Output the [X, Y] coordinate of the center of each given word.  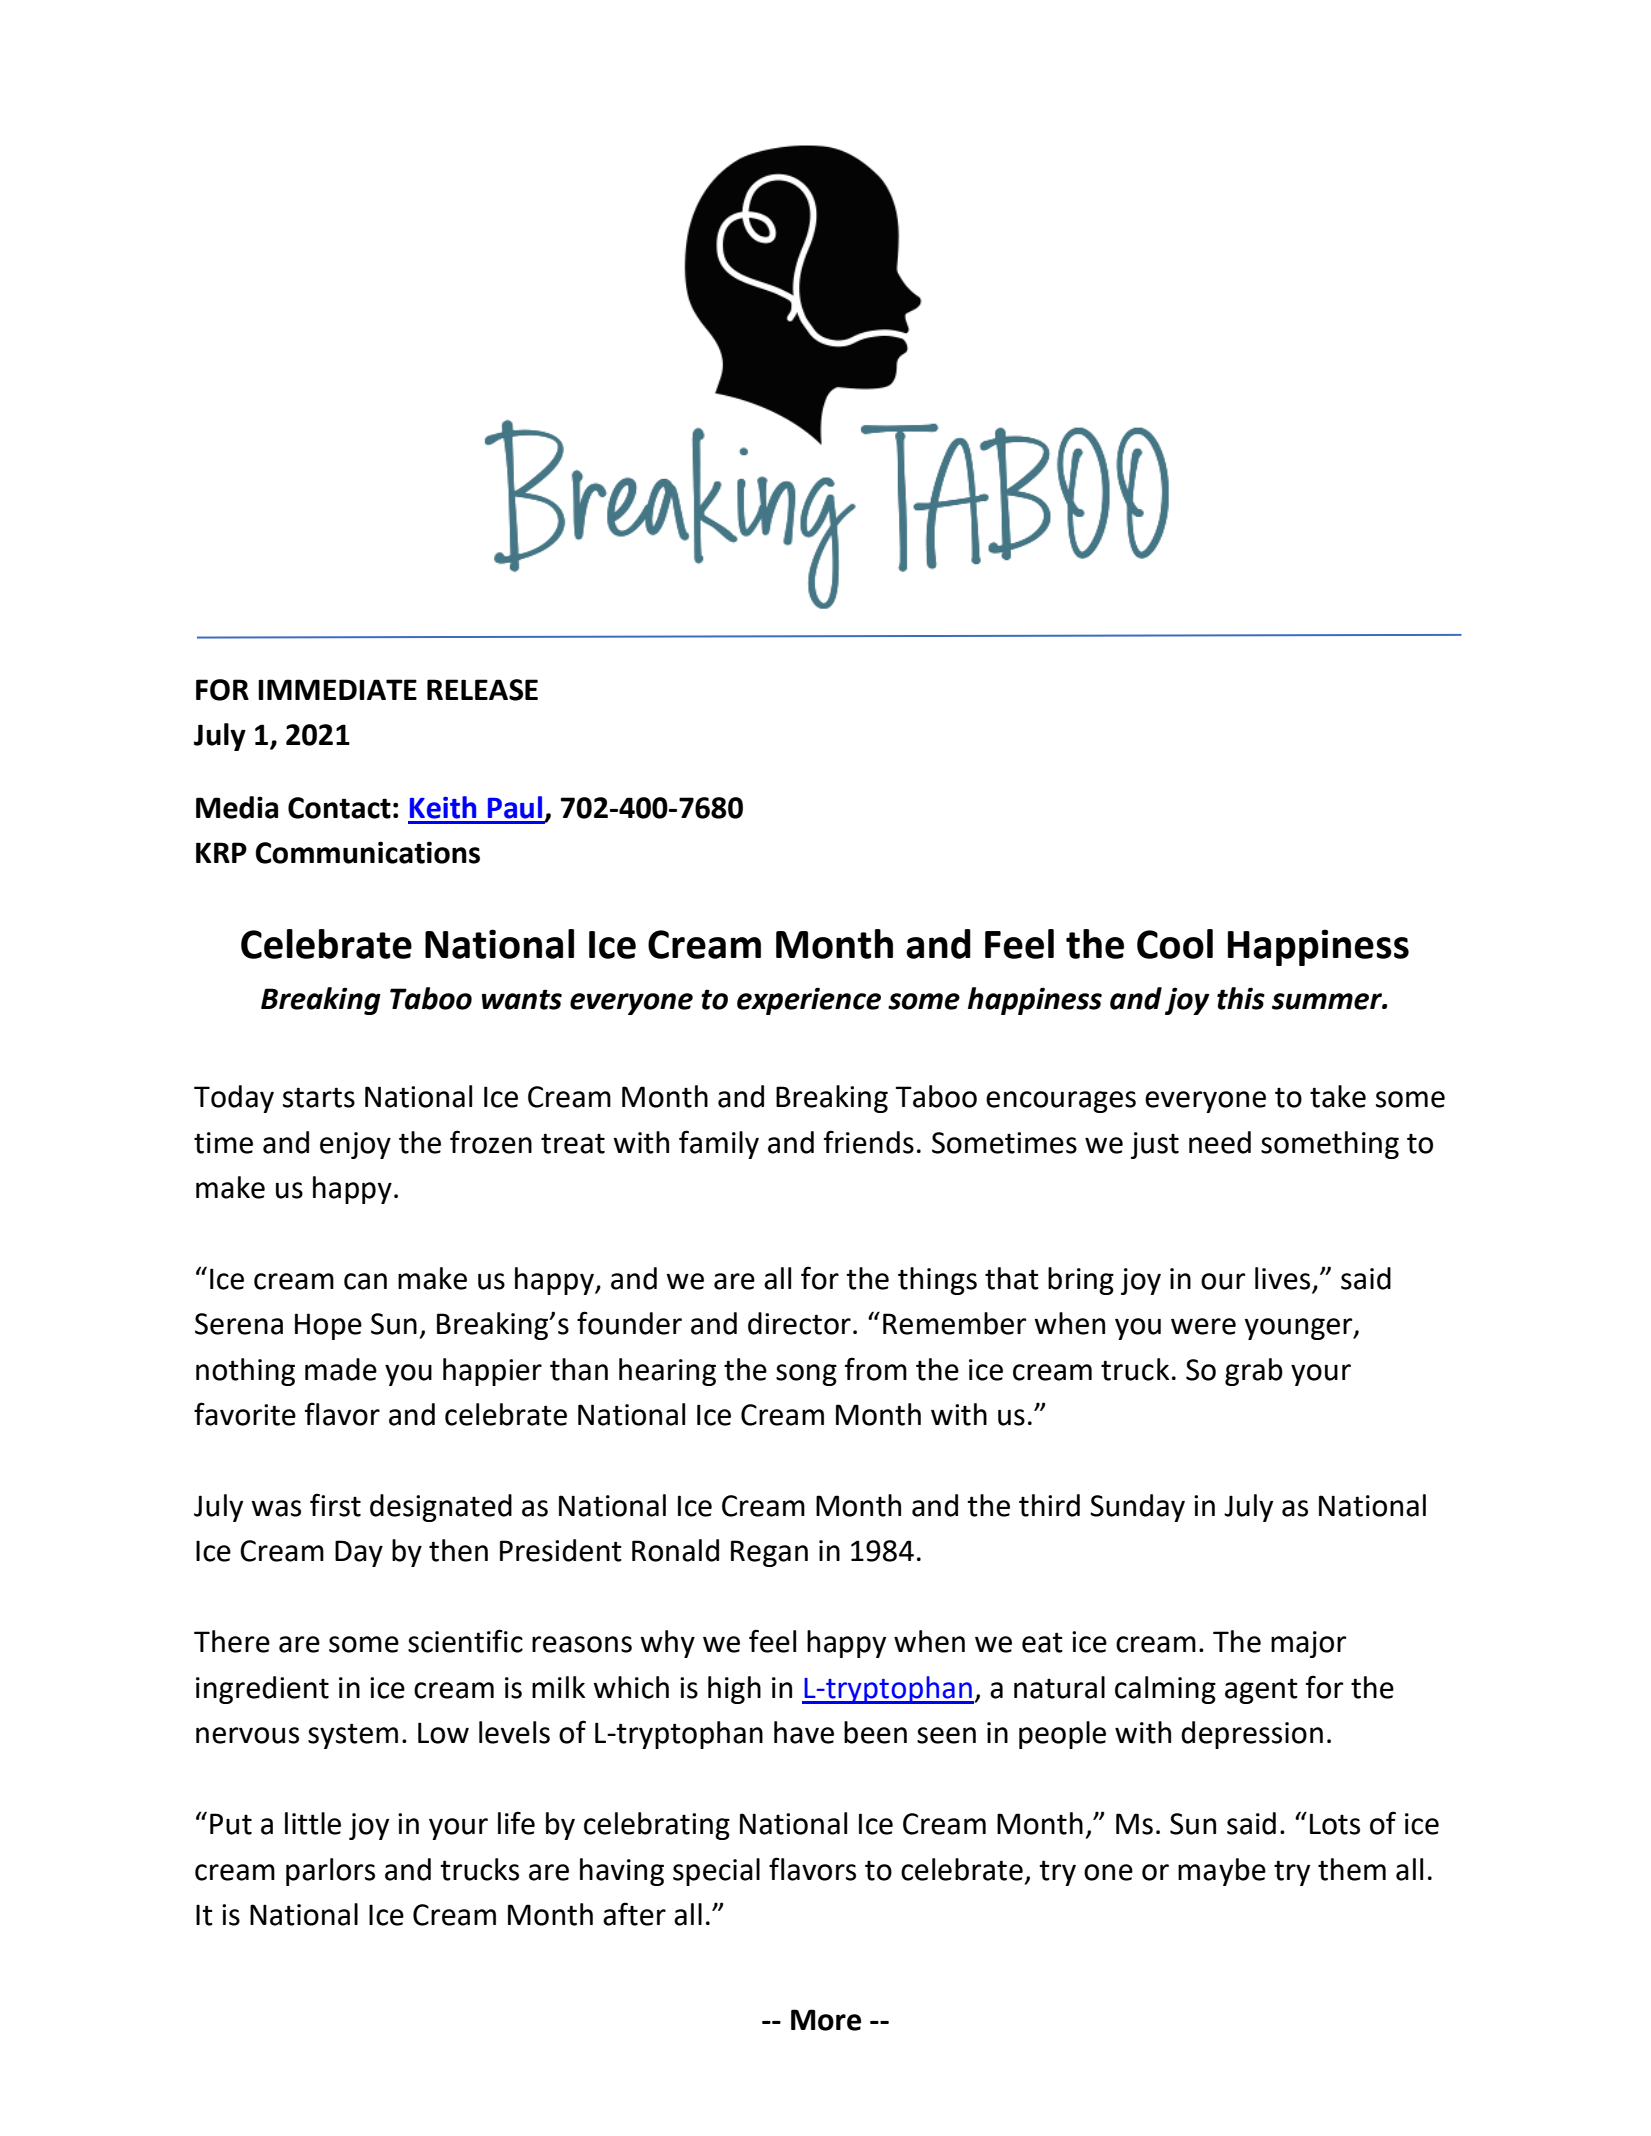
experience [809, 1001]
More [826, 2020]
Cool [1175, 944]
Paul [515, 807]
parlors [330, 1872]
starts [319, 1097]
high [734, 1690]
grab [1254, 1372]
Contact [339, 808]
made [341, 1369]
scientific [465, 1641]
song [806, 1375]
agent [1261, 1691]
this [1241, 998]
